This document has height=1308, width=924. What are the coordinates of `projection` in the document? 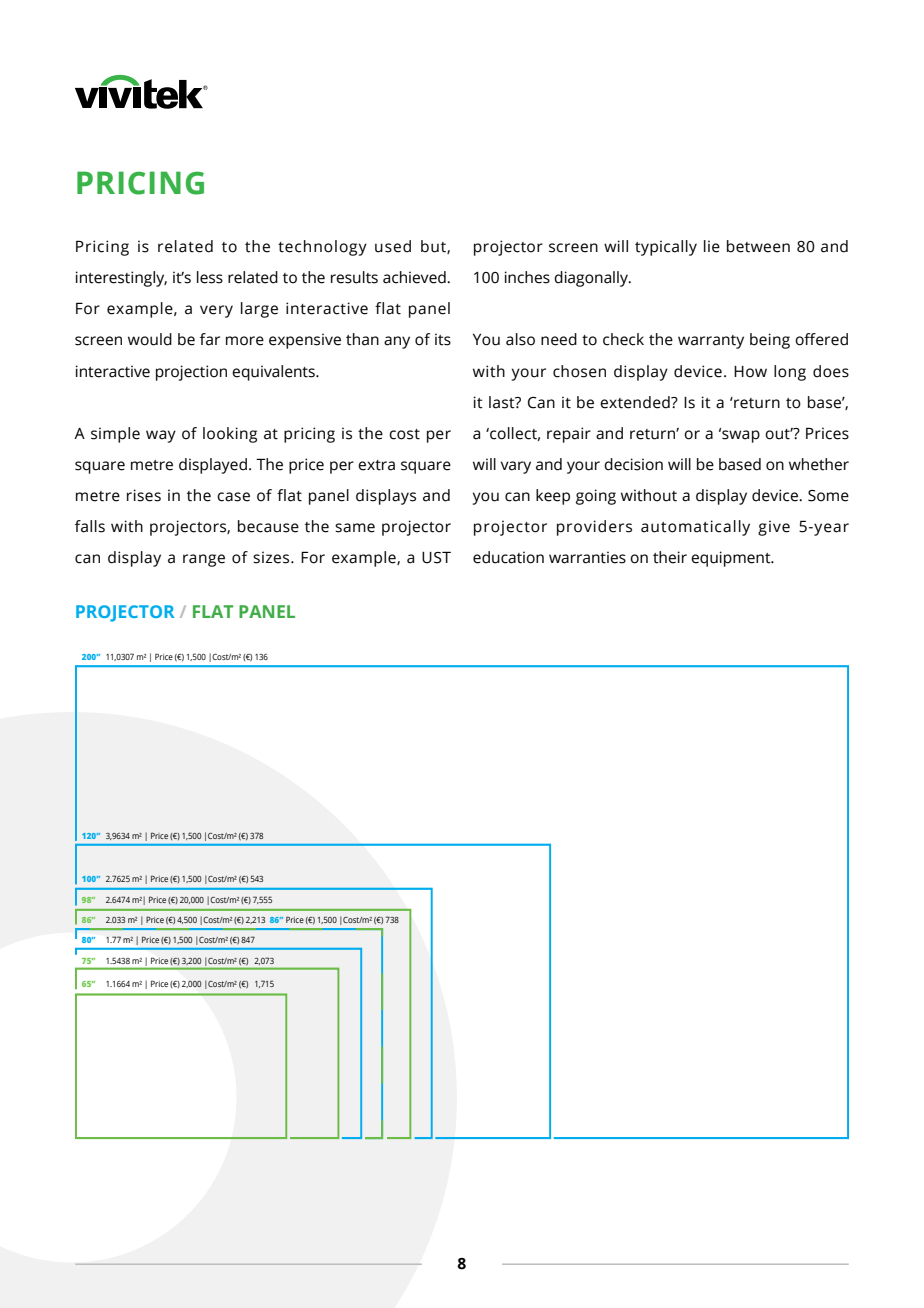 It's located at (191, 373).
